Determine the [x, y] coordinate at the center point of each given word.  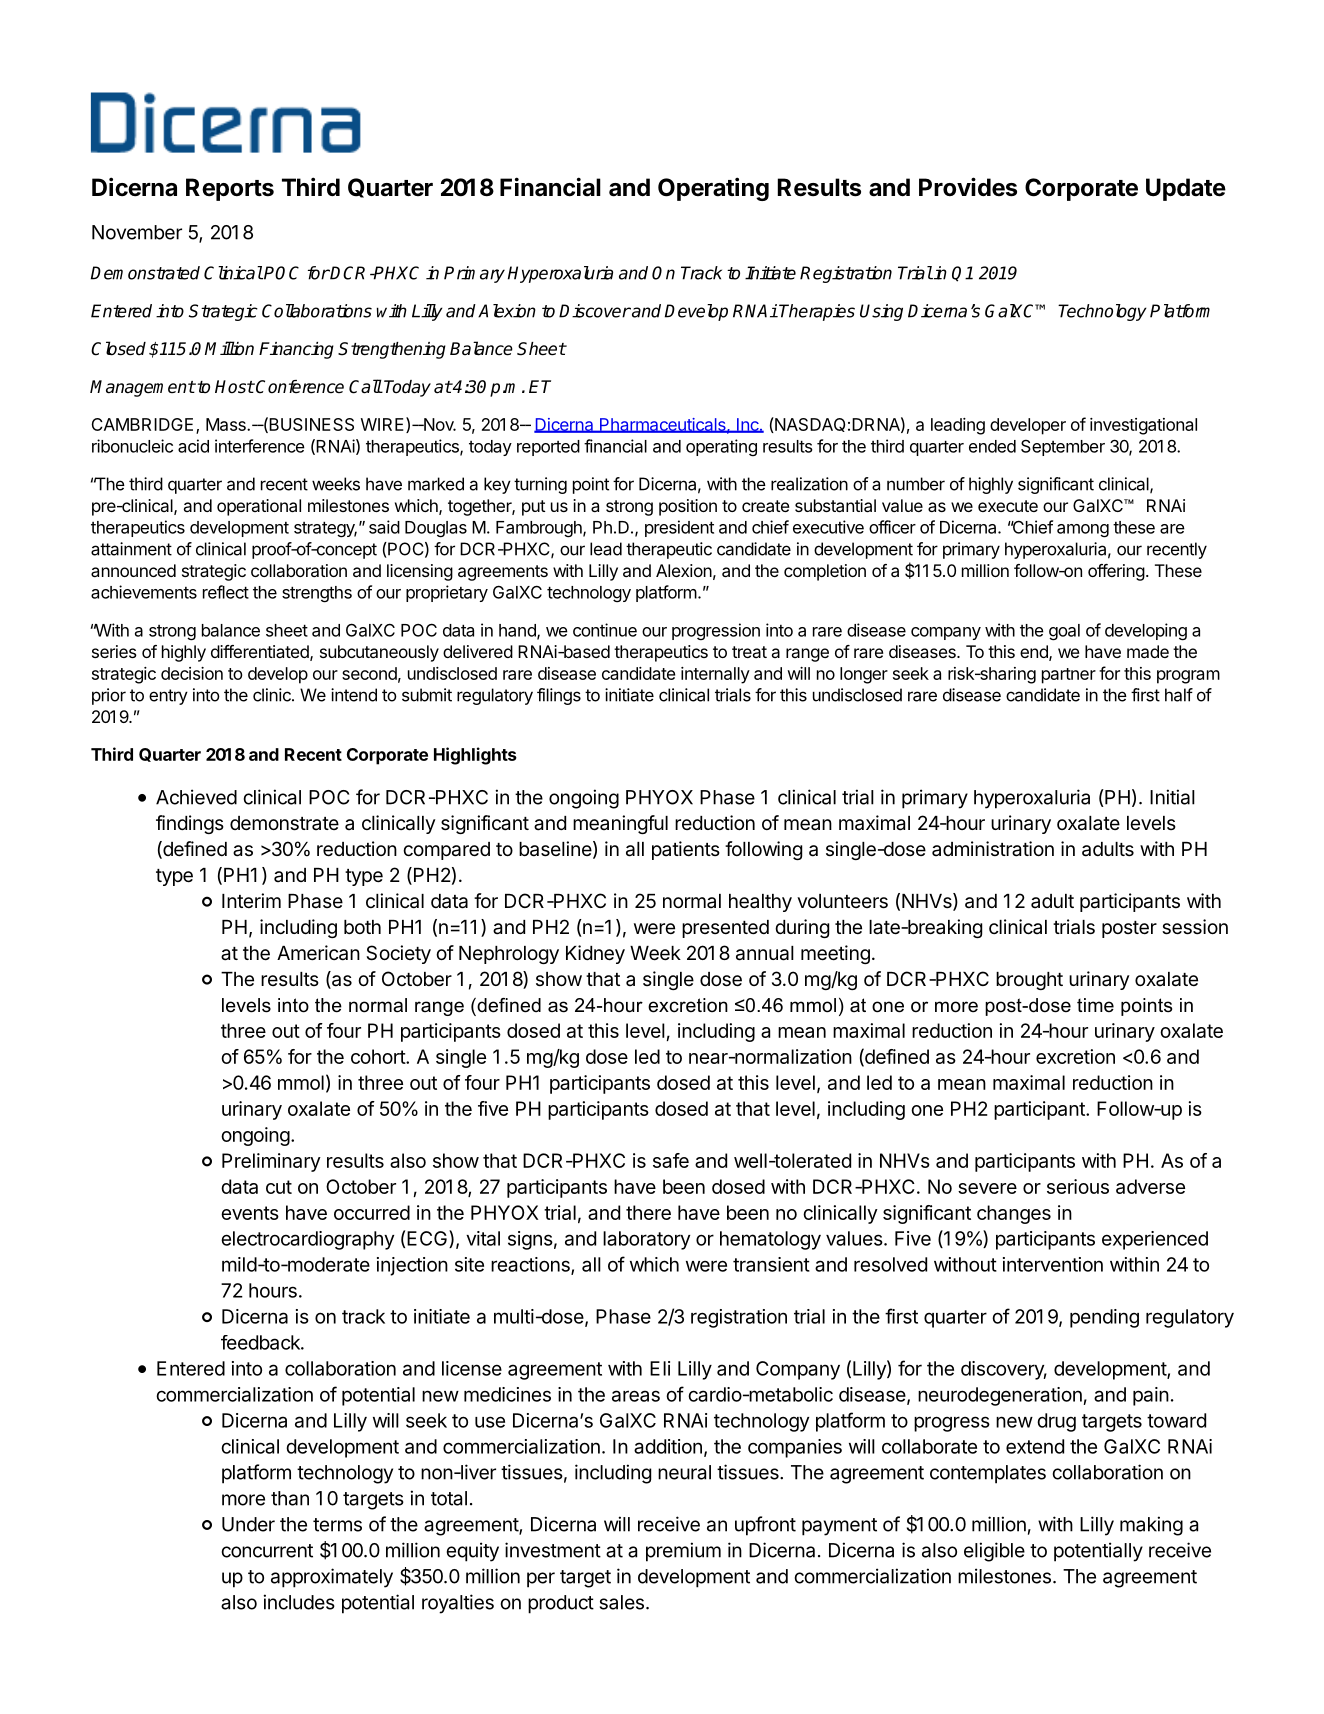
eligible [994, 1552]
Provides [968, 187]
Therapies [817, 312]
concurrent [267, 1551]
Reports [230, 189]
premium [683, 1552]
